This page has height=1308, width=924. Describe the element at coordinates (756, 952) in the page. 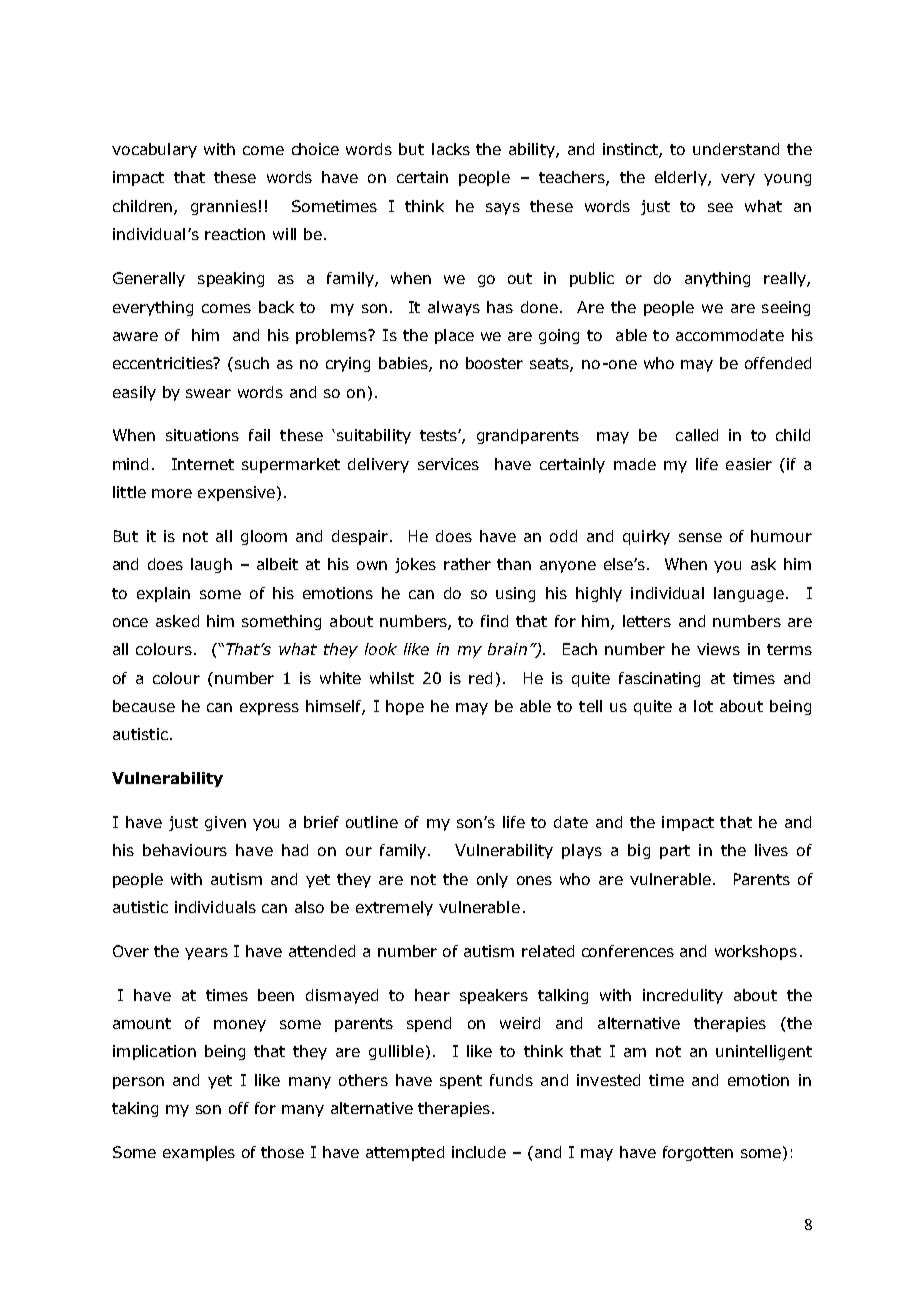

I see `workshops` at that location.
